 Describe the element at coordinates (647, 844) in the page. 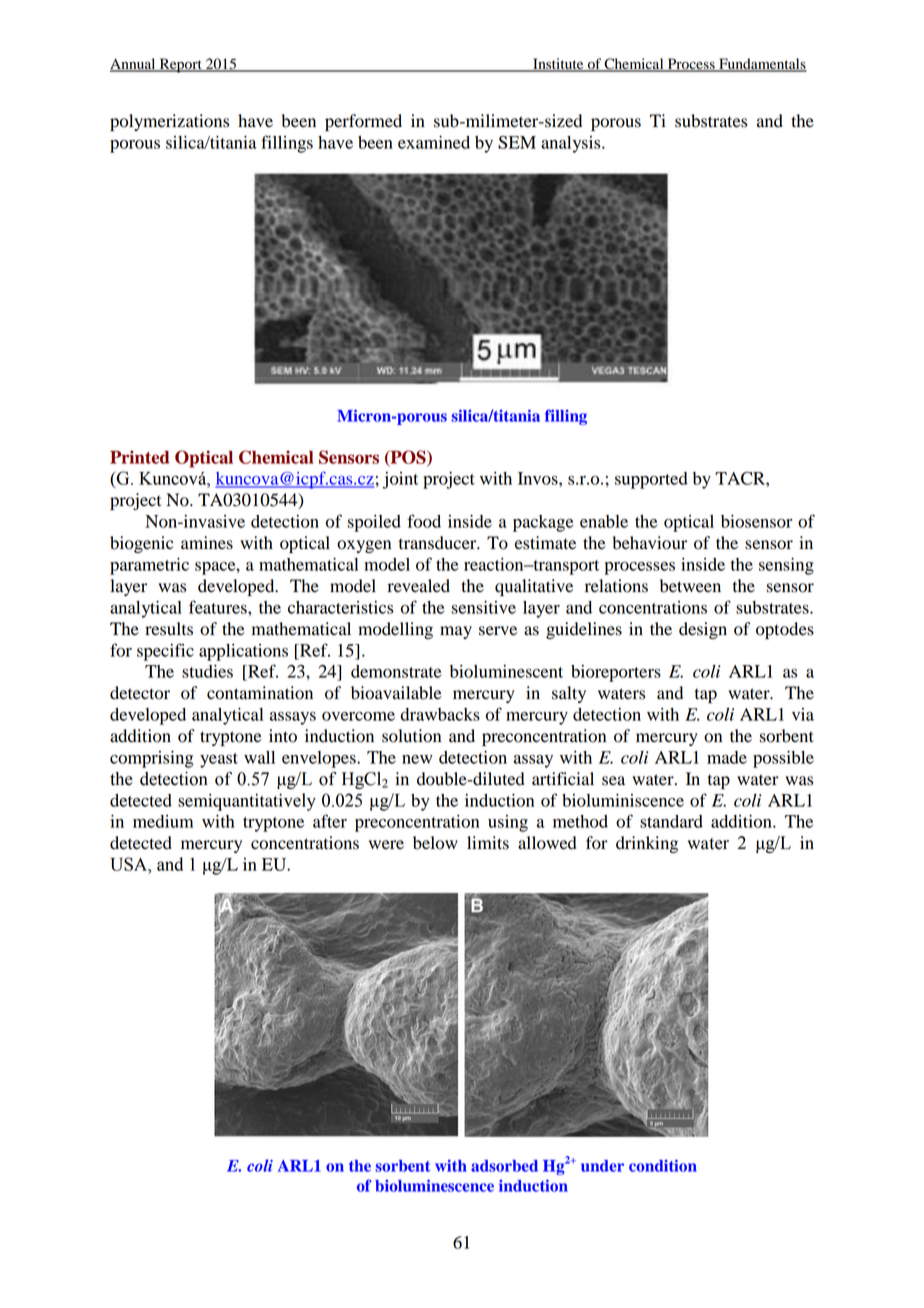

I see `drinking` at that location.
